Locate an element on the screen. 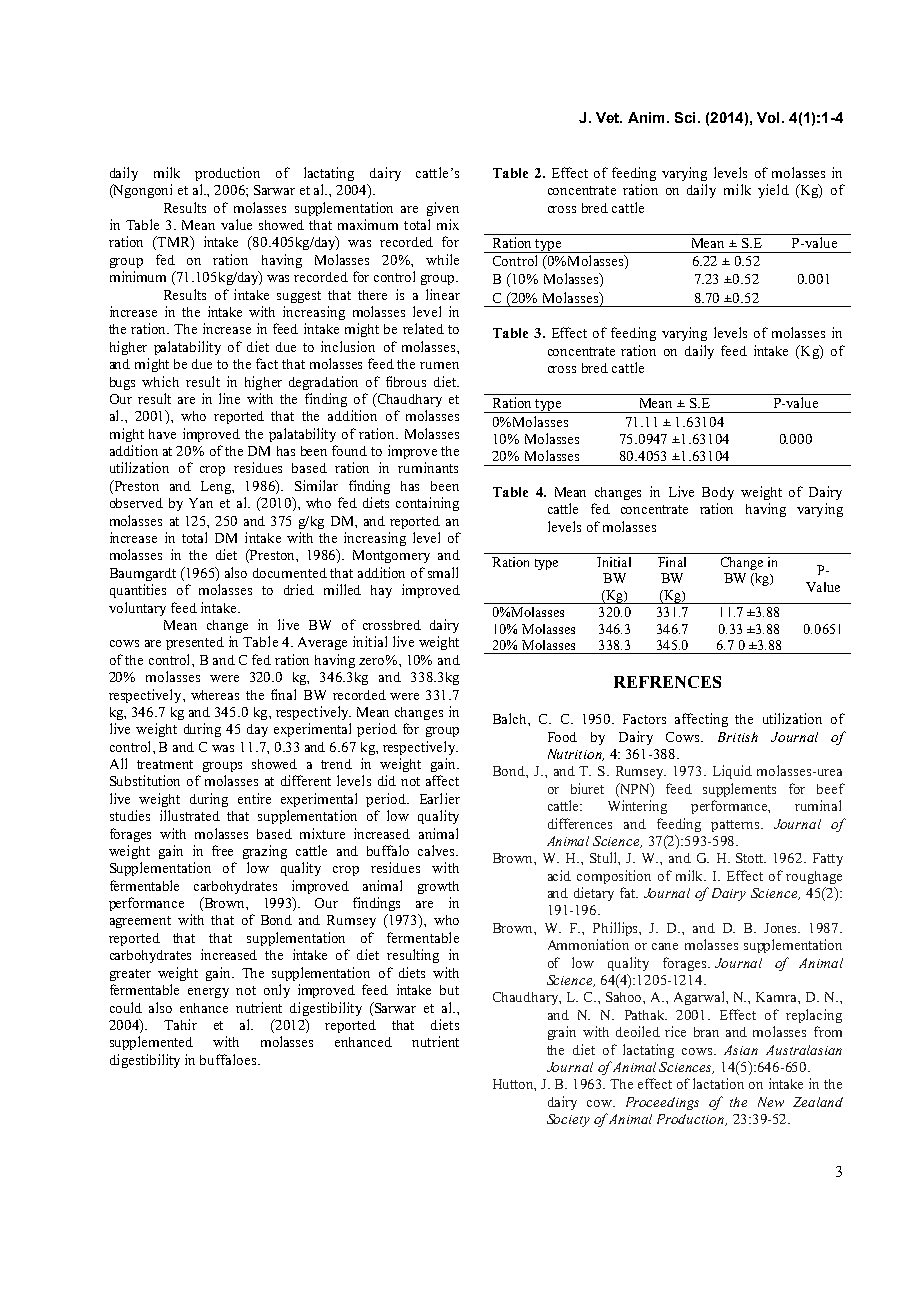  presented is located at coordinates (195, 643).
